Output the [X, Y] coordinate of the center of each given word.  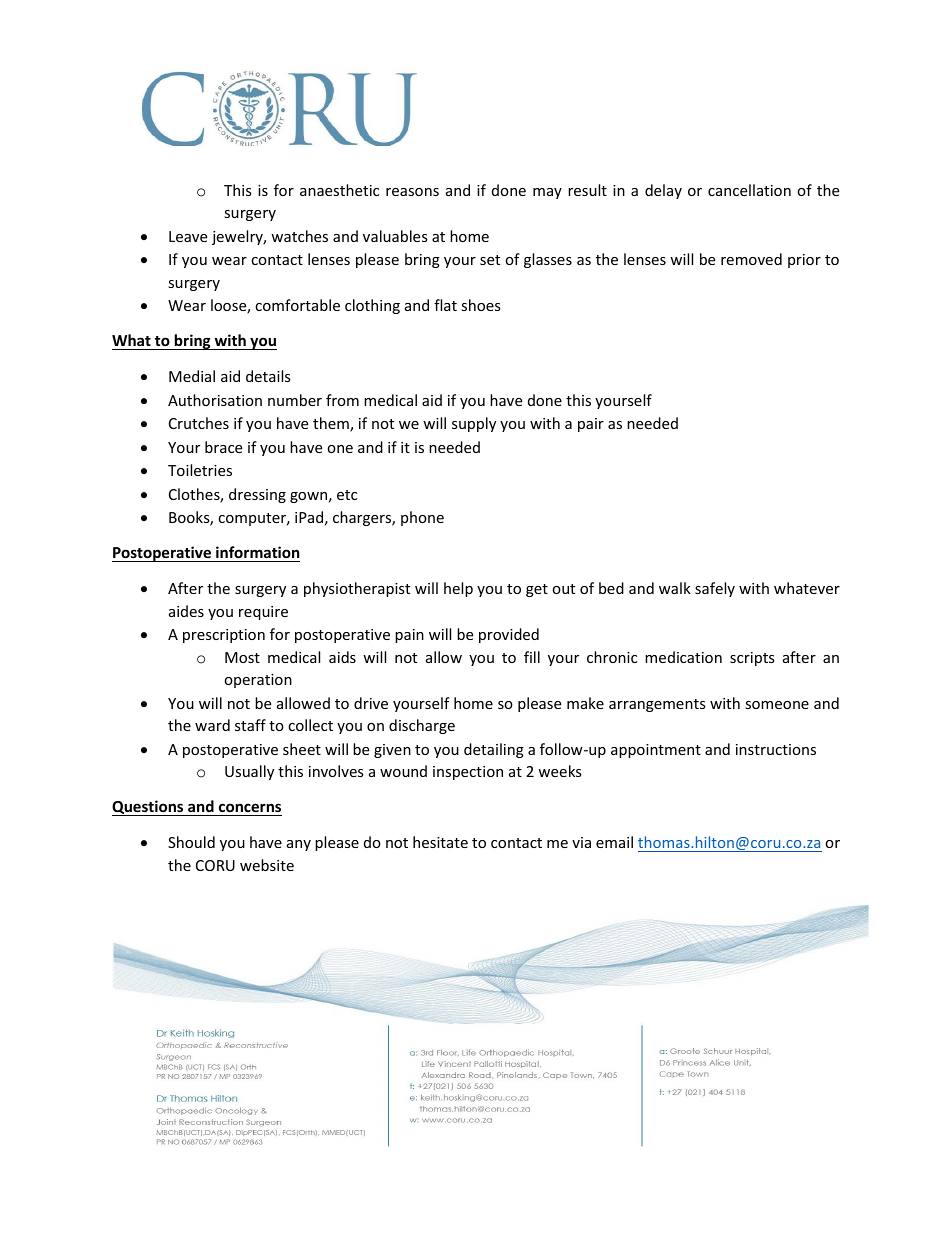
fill [532, 657]
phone [422, 518]
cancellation [749, 190]
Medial [192, 376]
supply [474, 424]
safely [715, 589]
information [258, 552]
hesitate [440, 842]
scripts [752, 659]
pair [591, 425]
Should [191, 842]
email [614, 842]
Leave [188, 236]
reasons [412, 192]
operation [258, 681]
